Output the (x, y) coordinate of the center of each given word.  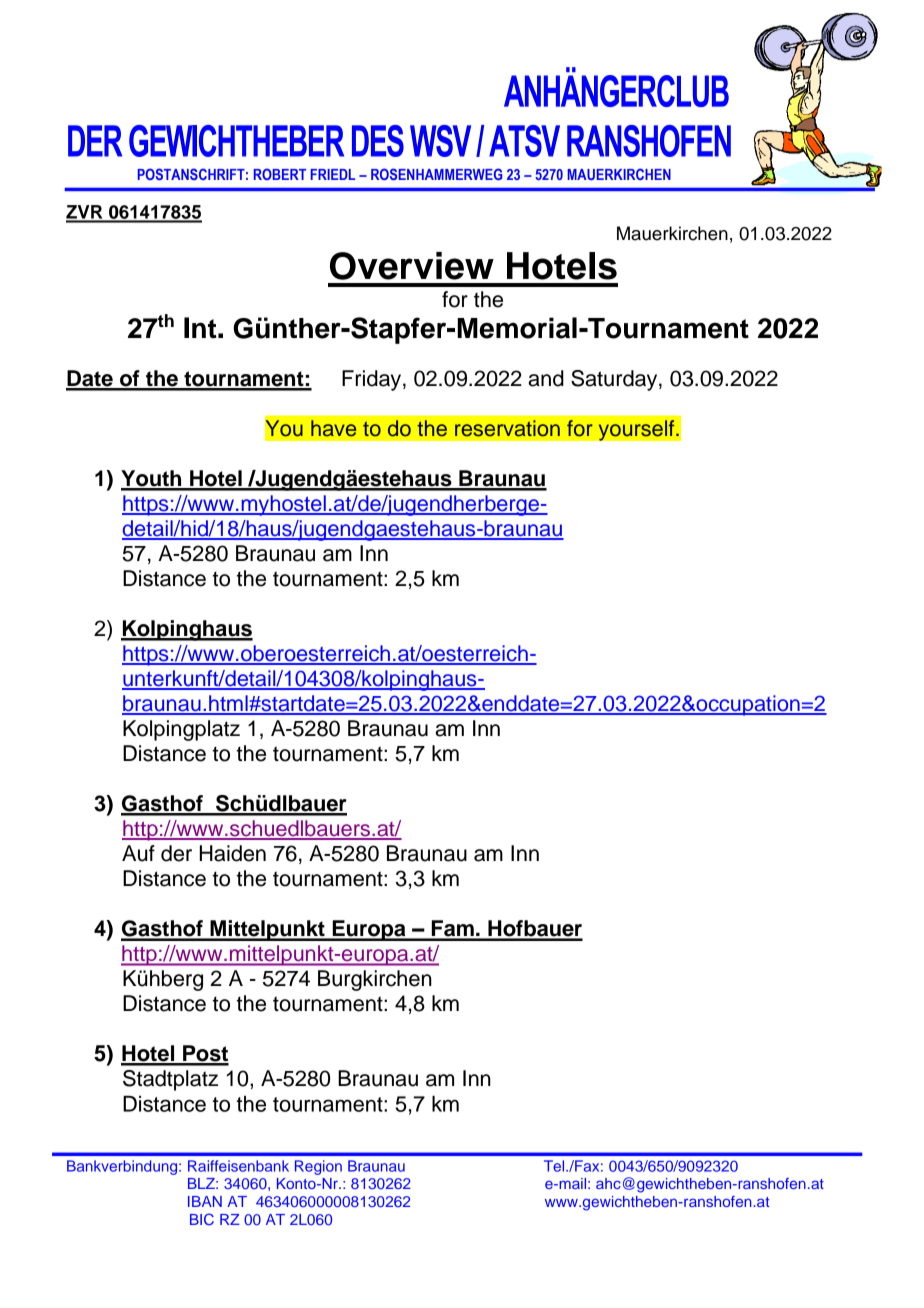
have (333, 428)
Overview (412, 266)
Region (318, 1167)
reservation (507, 428)
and (546, 378)
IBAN (205, 1201)
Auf (138, 853)
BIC (202, 1219)
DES (378, 141)
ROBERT (280, 174)
